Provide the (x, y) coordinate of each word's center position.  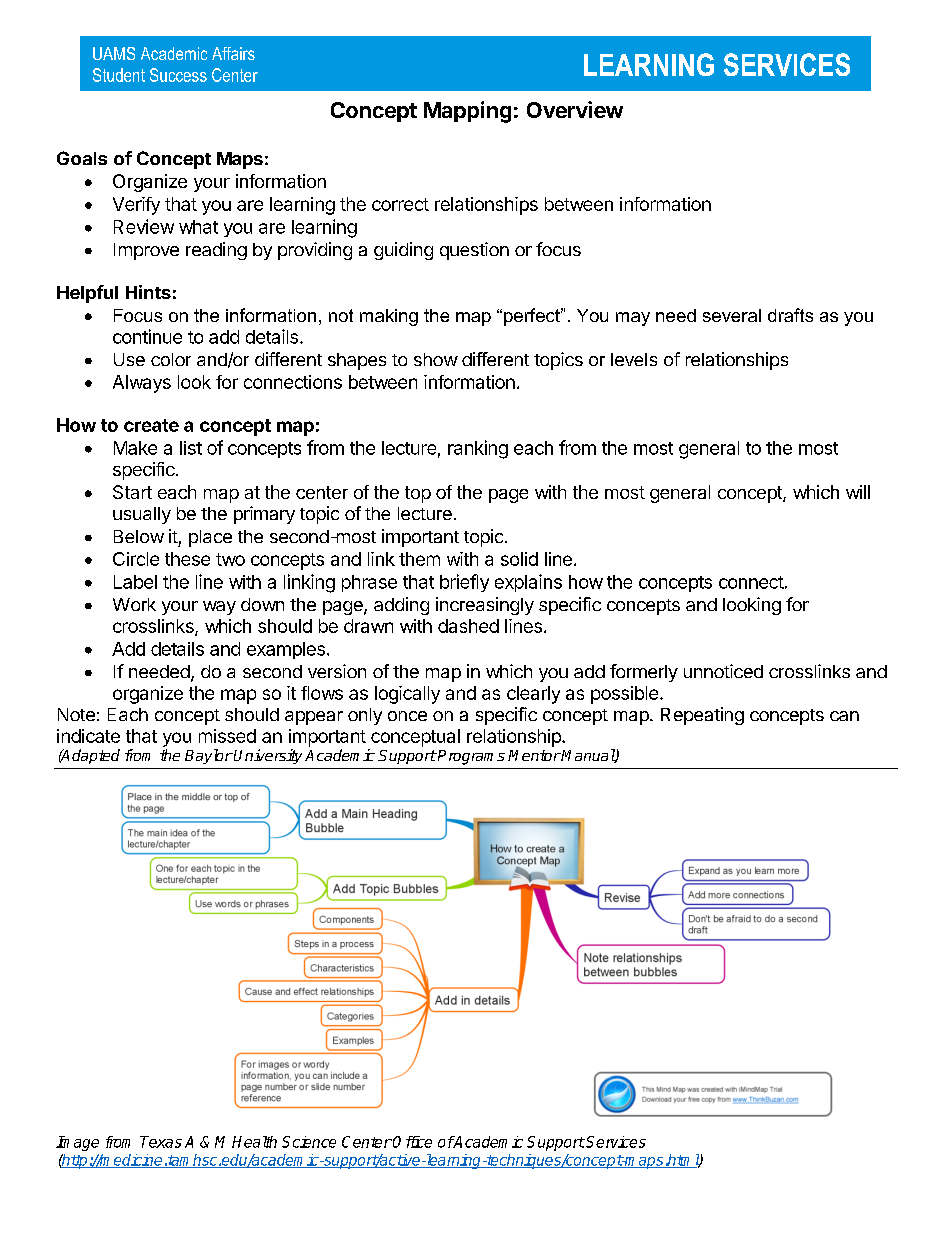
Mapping (467, 112)
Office (412, 1142)
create (151, 425)
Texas (161, 1142)
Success (178, 75)
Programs (470, 757)
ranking (478, 449)
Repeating (702, 716)
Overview (575, 109)
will (858, 492)
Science (309, 1142)
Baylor (209, 756)
